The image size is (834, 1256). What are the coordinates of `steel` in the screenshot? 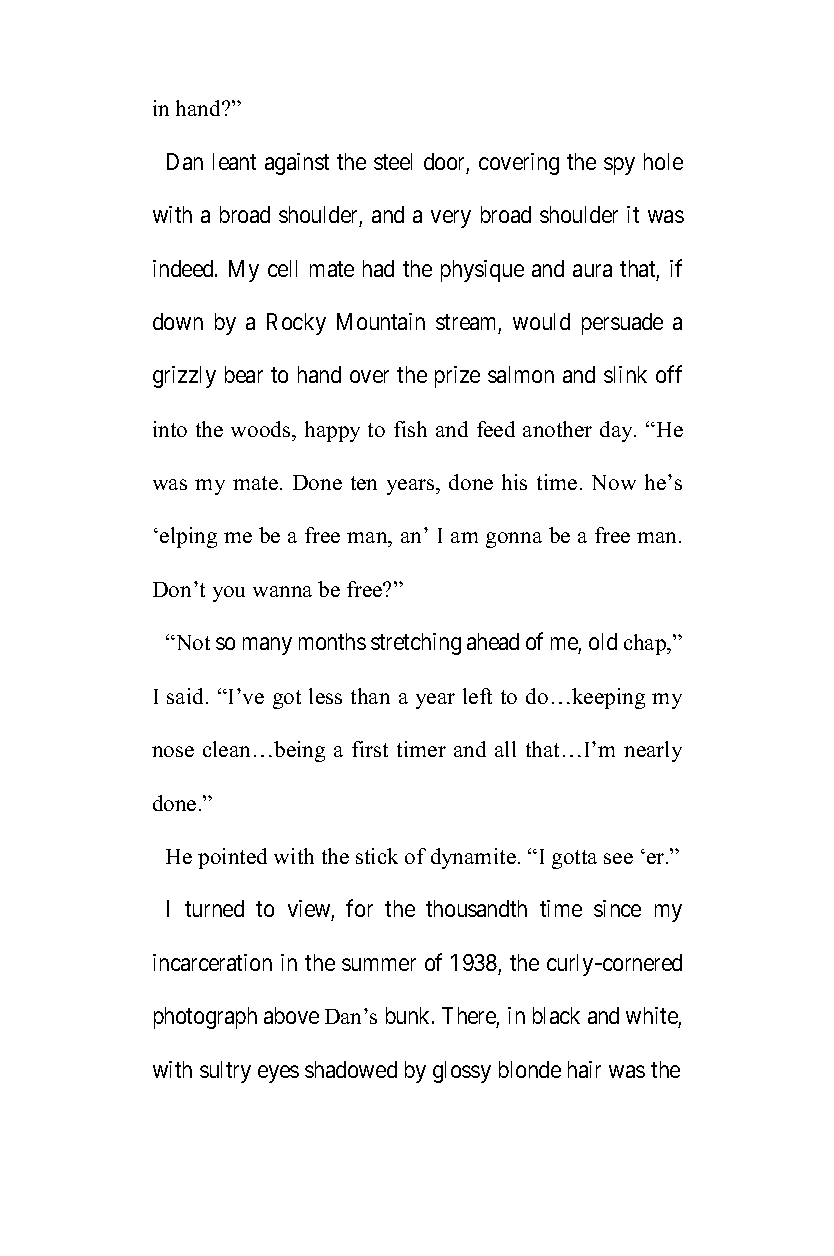 It's located at (393, 161).
